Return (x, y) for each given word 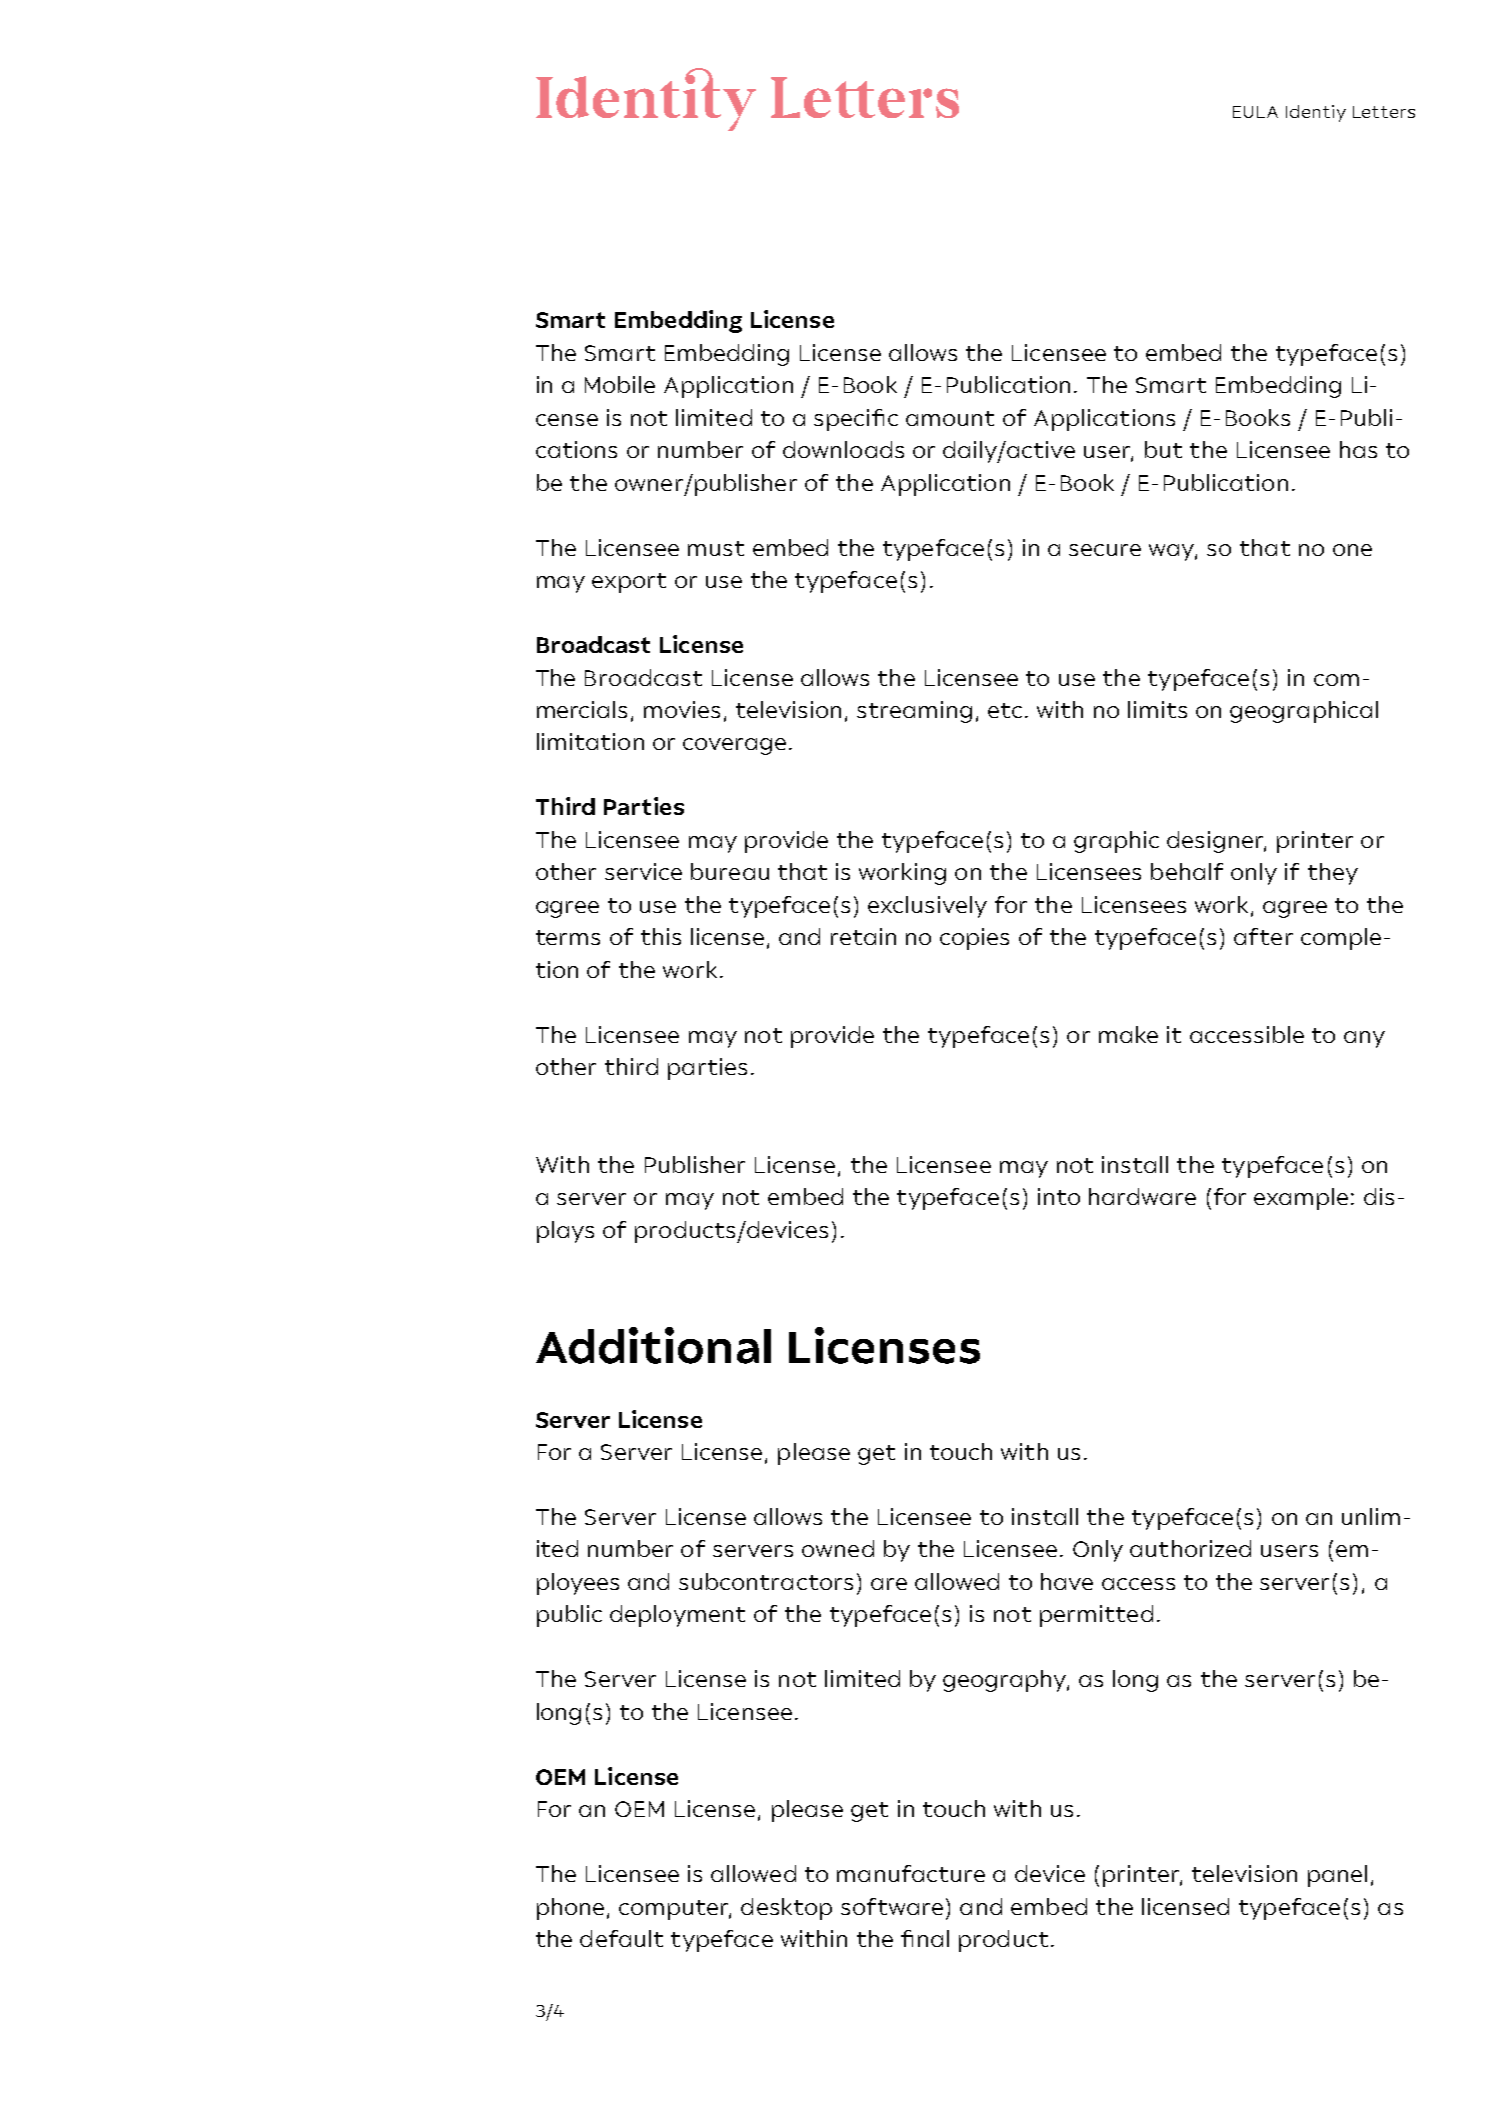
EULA (1255, 112)
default (621, 1938)
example (1301, 1199)
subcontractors (766, 1581)
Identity (646, 99)
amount (950, 418)
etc (1005, 710)
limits (1157, 709)
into (1059, 1196)
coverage (734, 746)
